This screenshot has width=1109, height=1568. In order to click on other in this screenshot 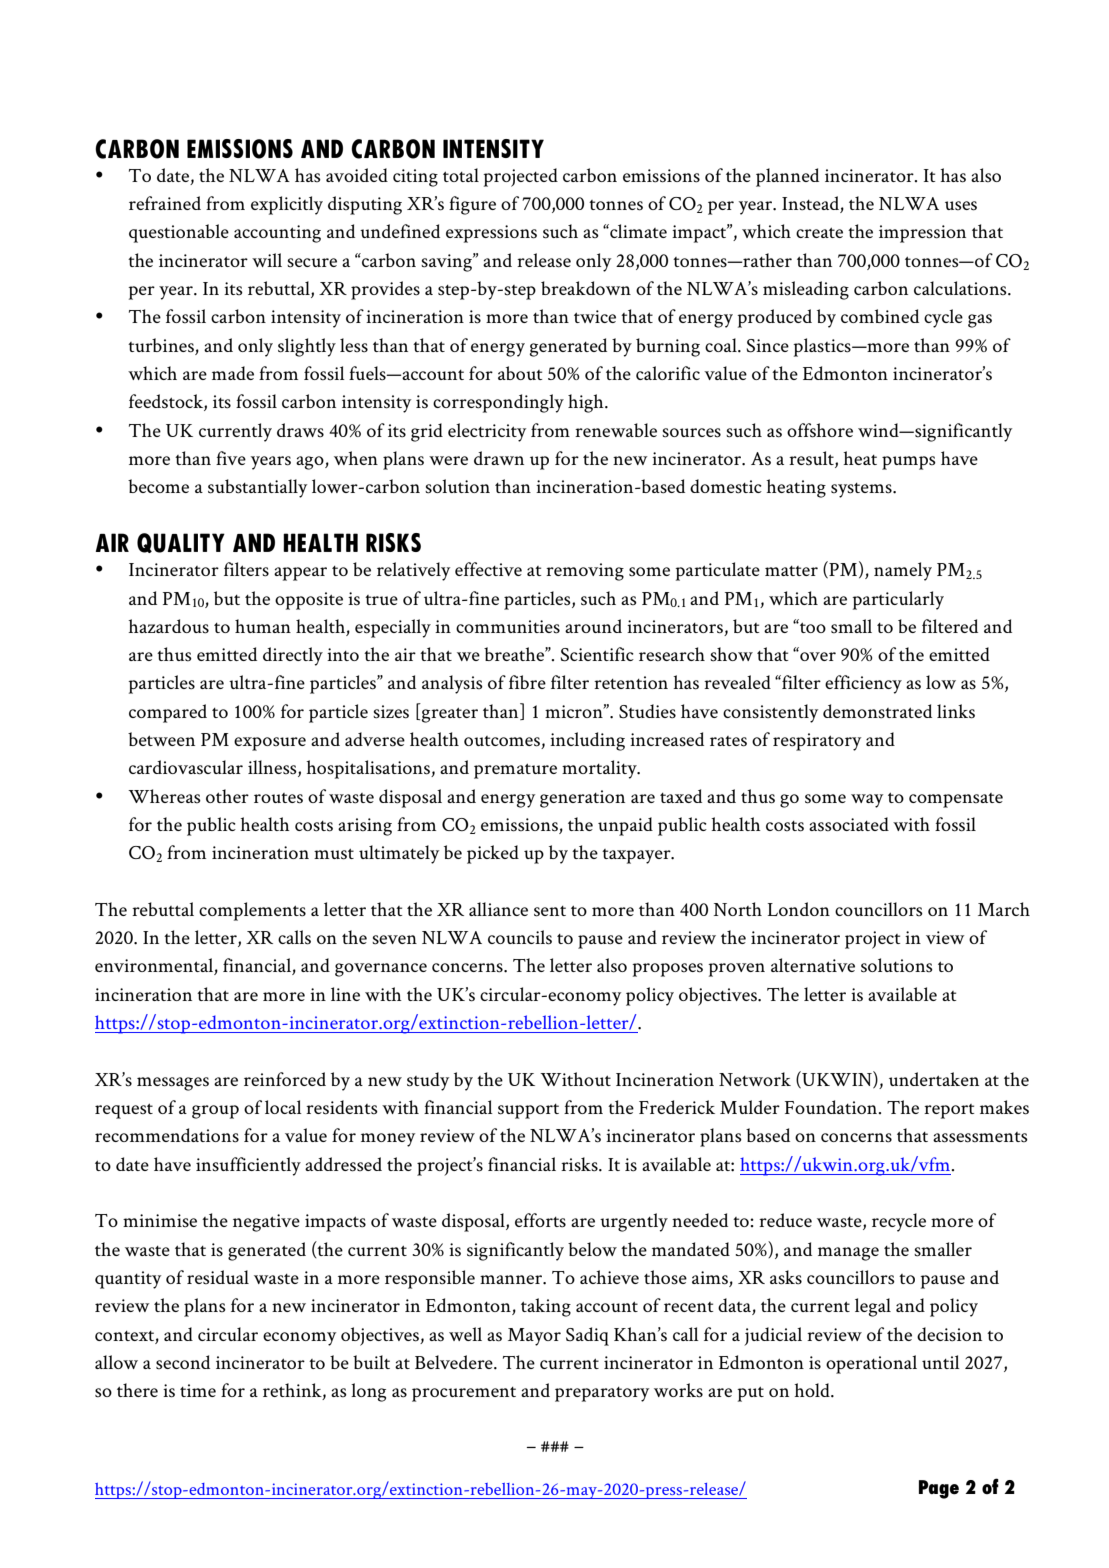, I will do `click(227, 796)`.
